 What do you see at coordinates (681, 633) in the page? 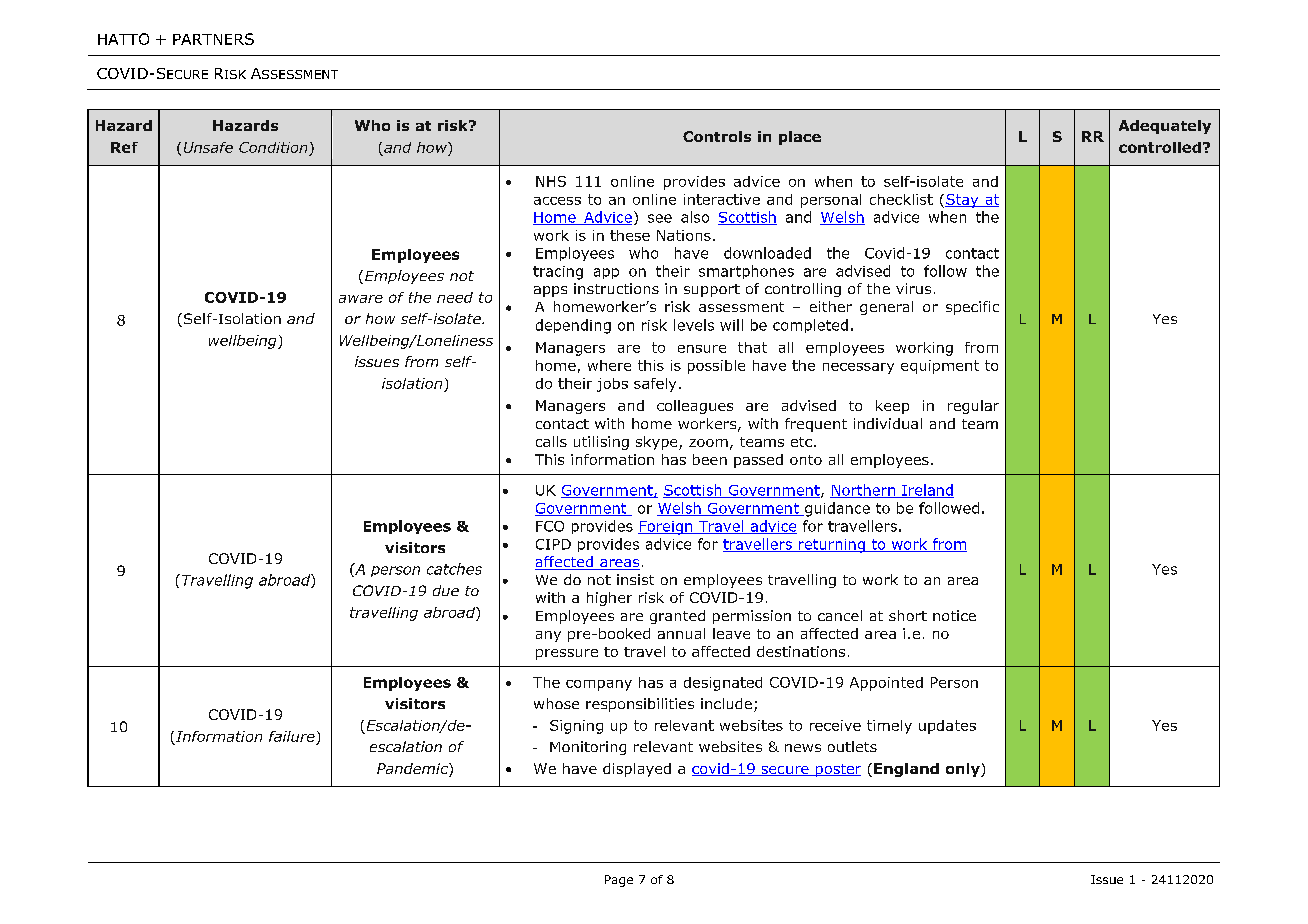
I see `annual` at bounding box center [681, 633].
